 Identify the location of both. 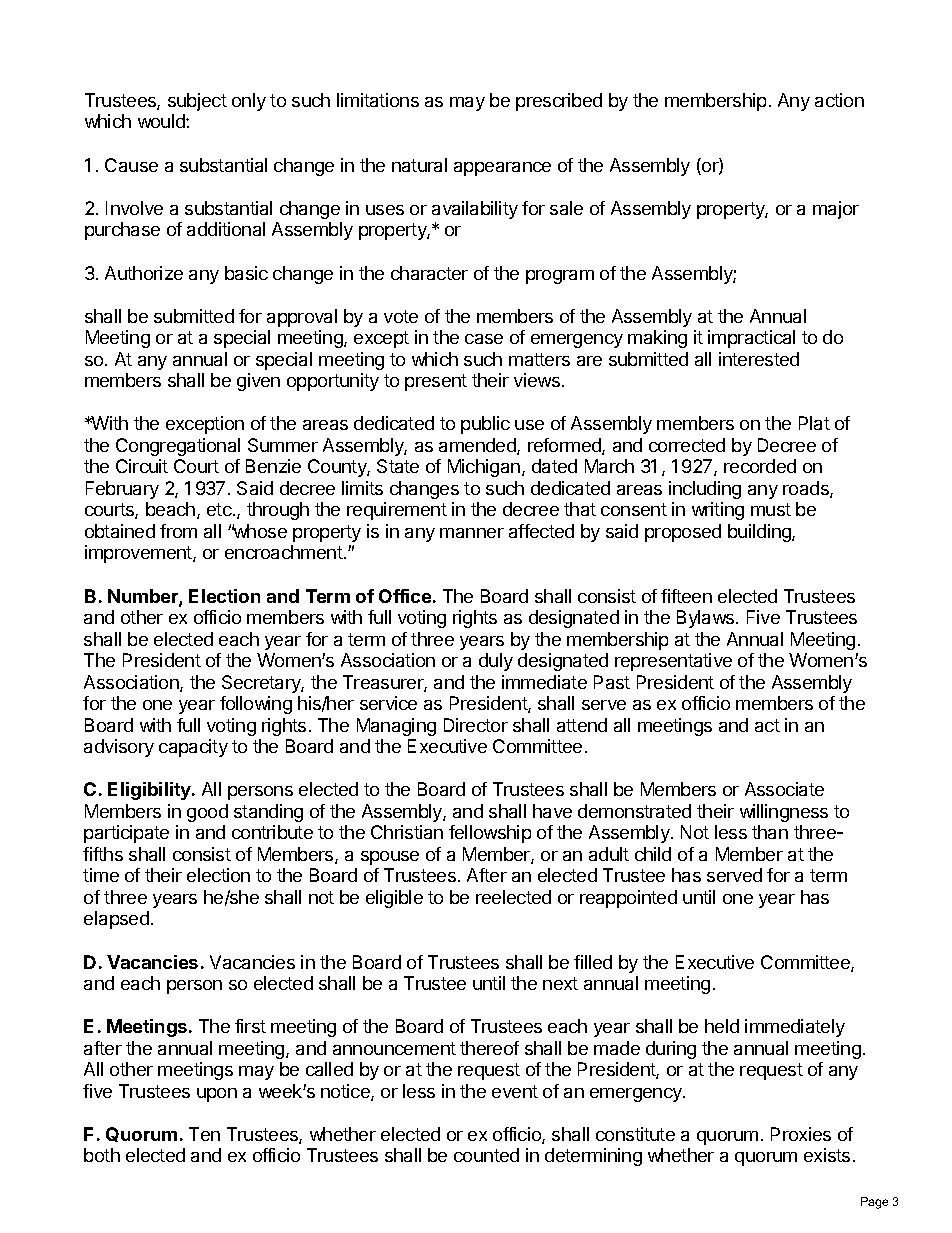
(102, 1155).
